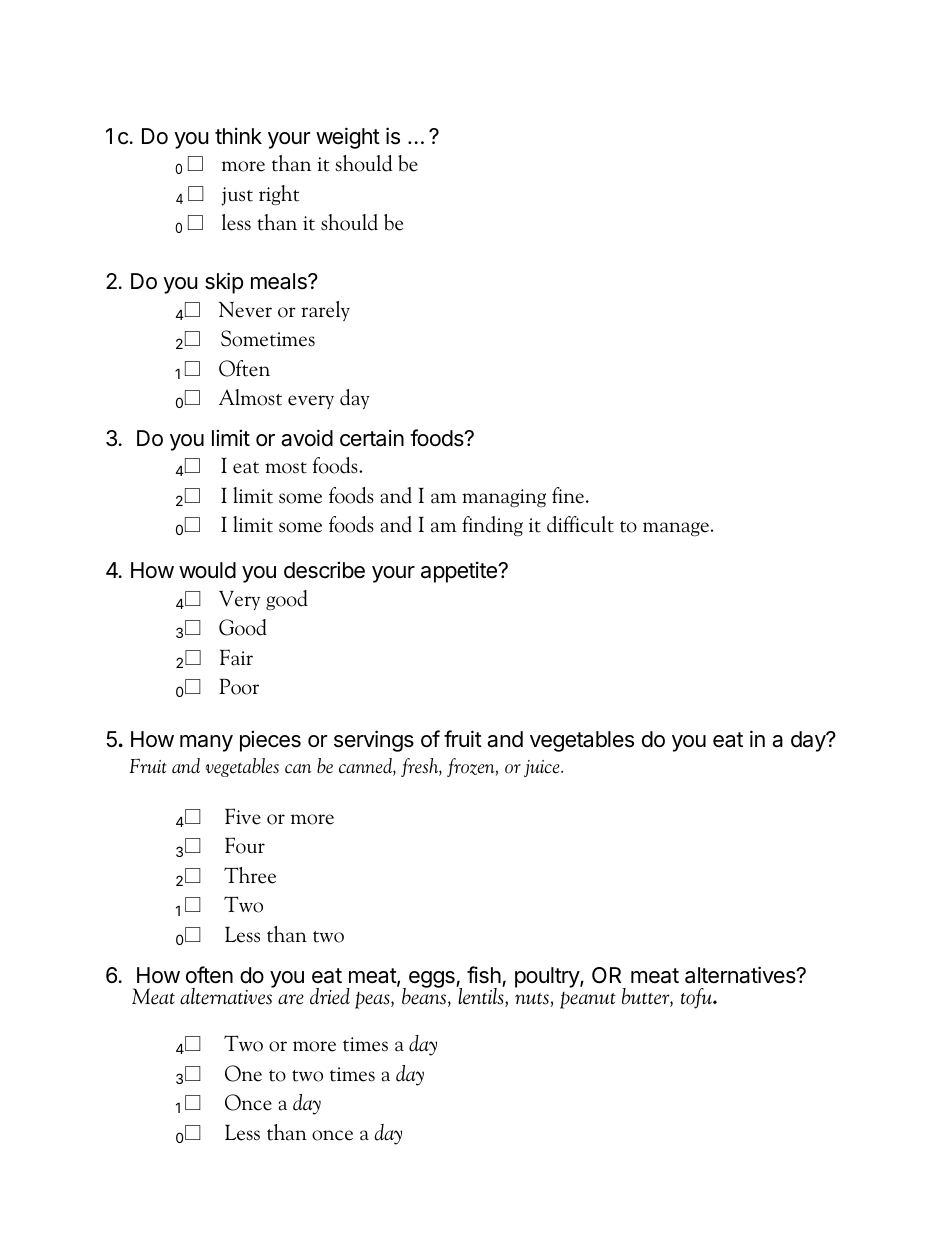  What do you see at coordinates (425, 996) in the screenshot?
I see `beans` at bounding box center [425, 996].
